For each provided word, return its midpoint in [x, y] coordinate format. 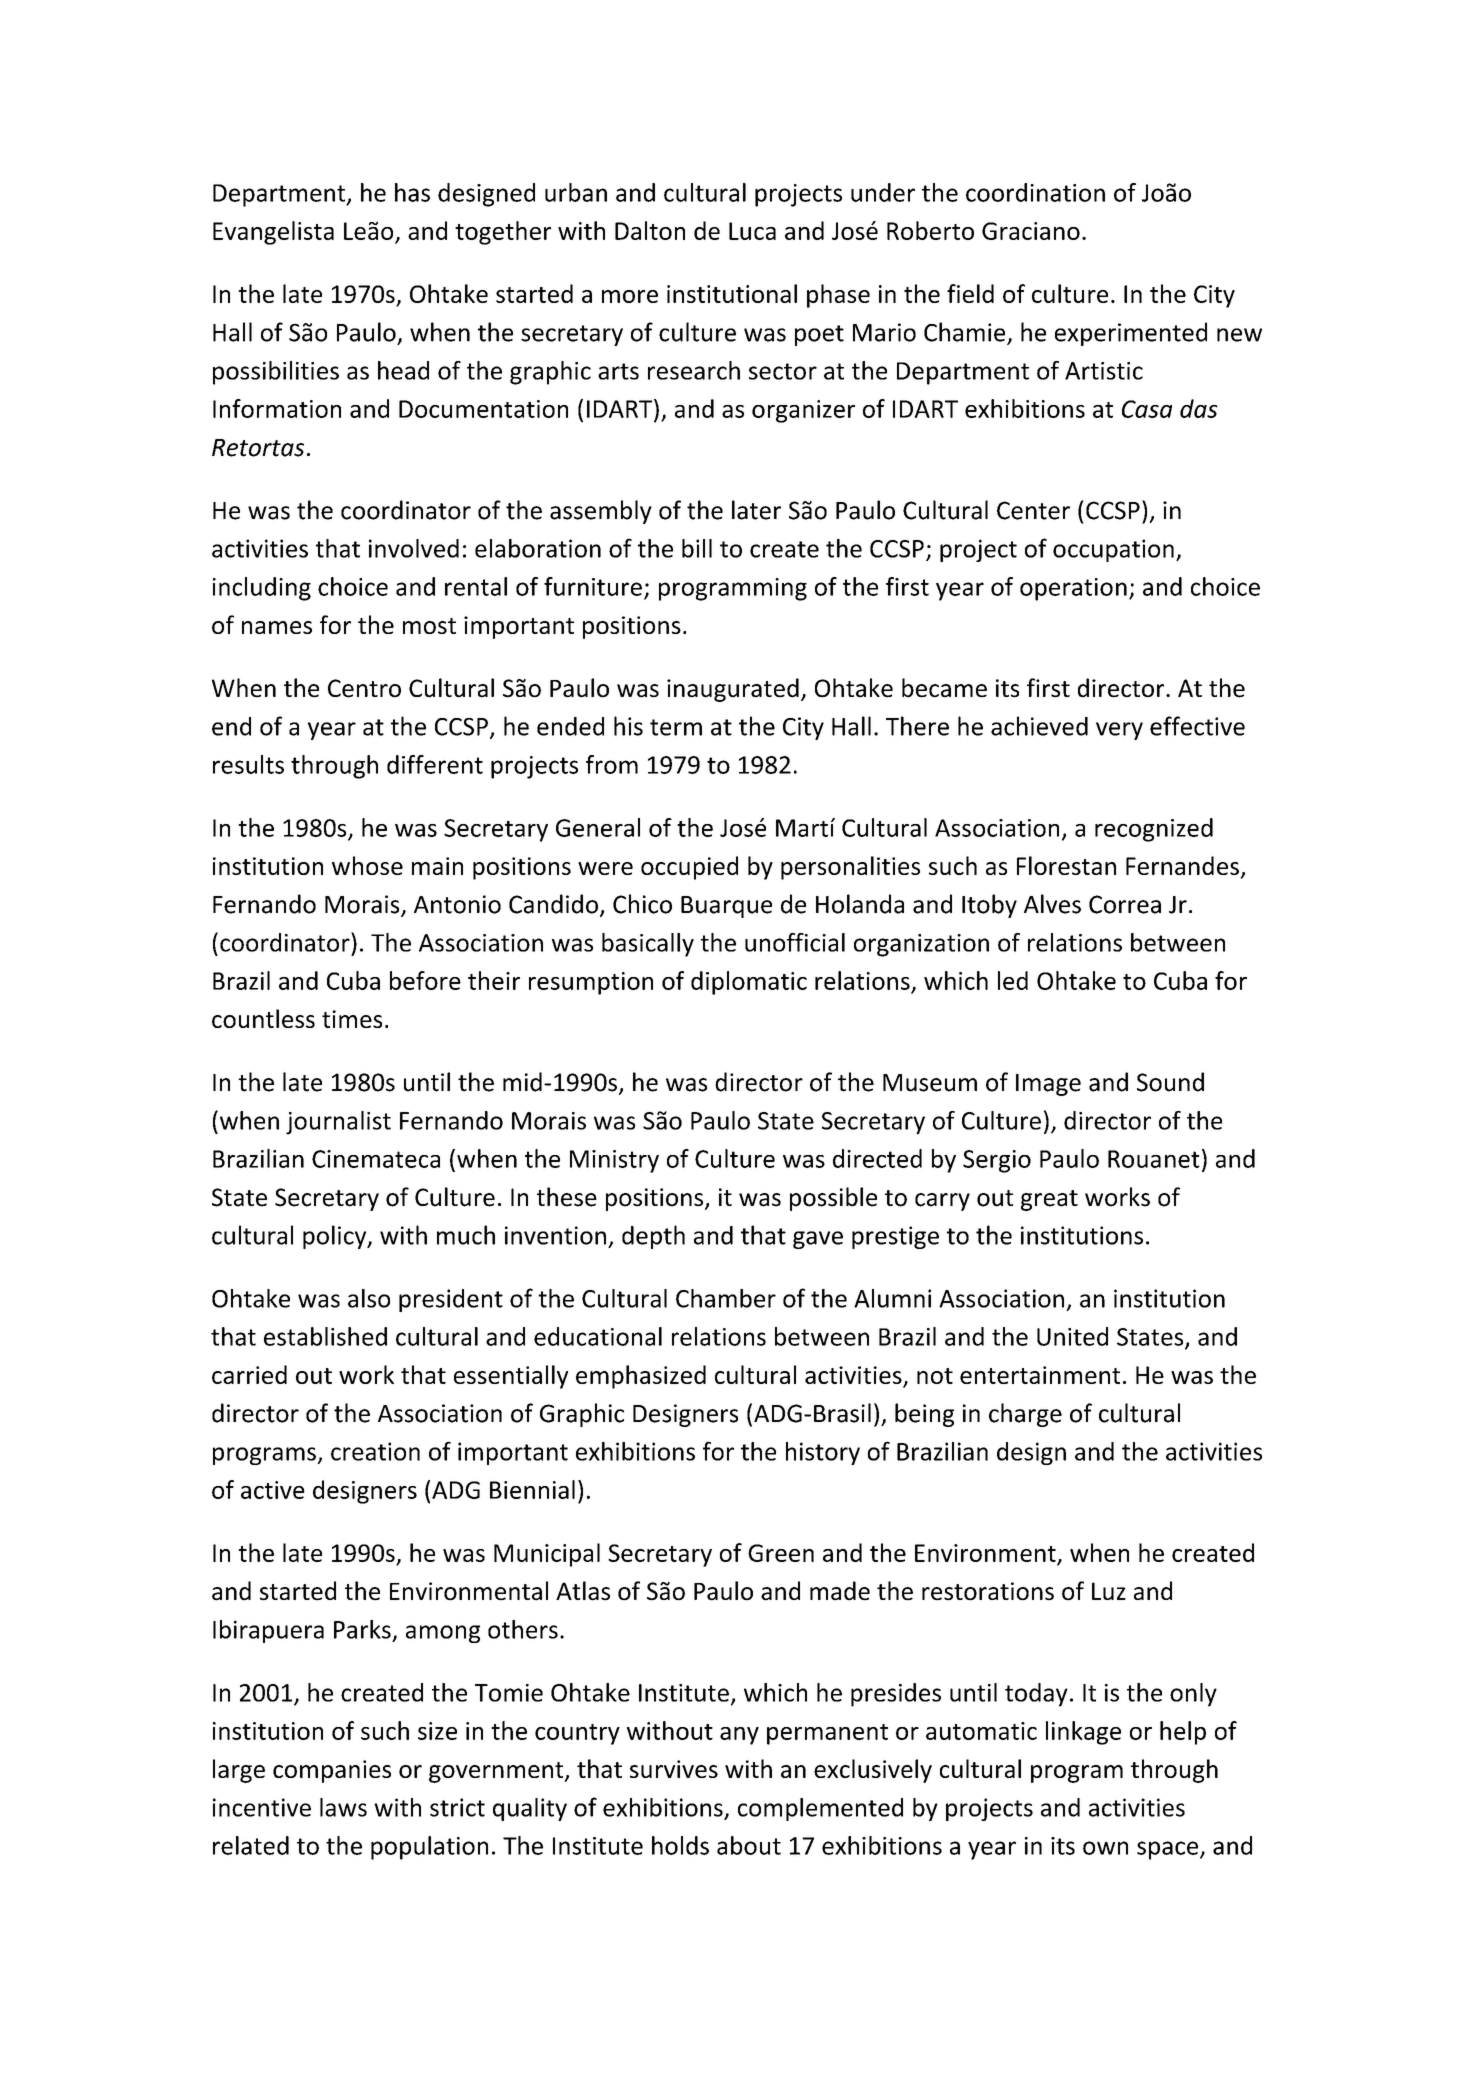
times [352, 1019]
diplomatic [749, 983]
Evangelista [273, 233]
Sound [1170, 1082]
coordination [1035, 192]
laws [343, 1807]
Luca [752, 231]
